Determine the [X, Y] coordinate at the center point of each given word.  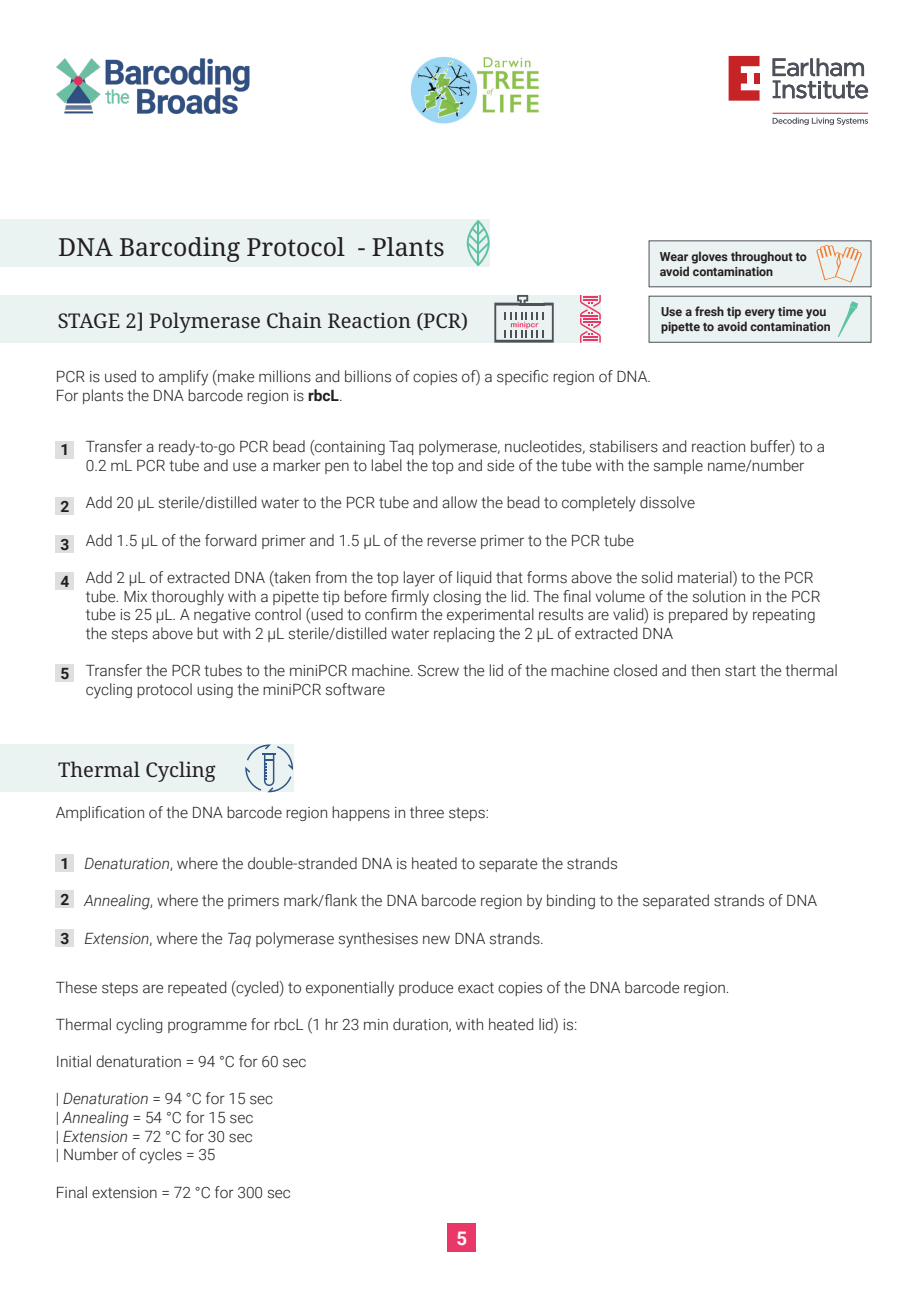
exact [476, 988]
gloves [709, 257]
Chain [294, 320]
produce [426, 988]
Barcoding [180, 249]
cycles [161, 1156]
